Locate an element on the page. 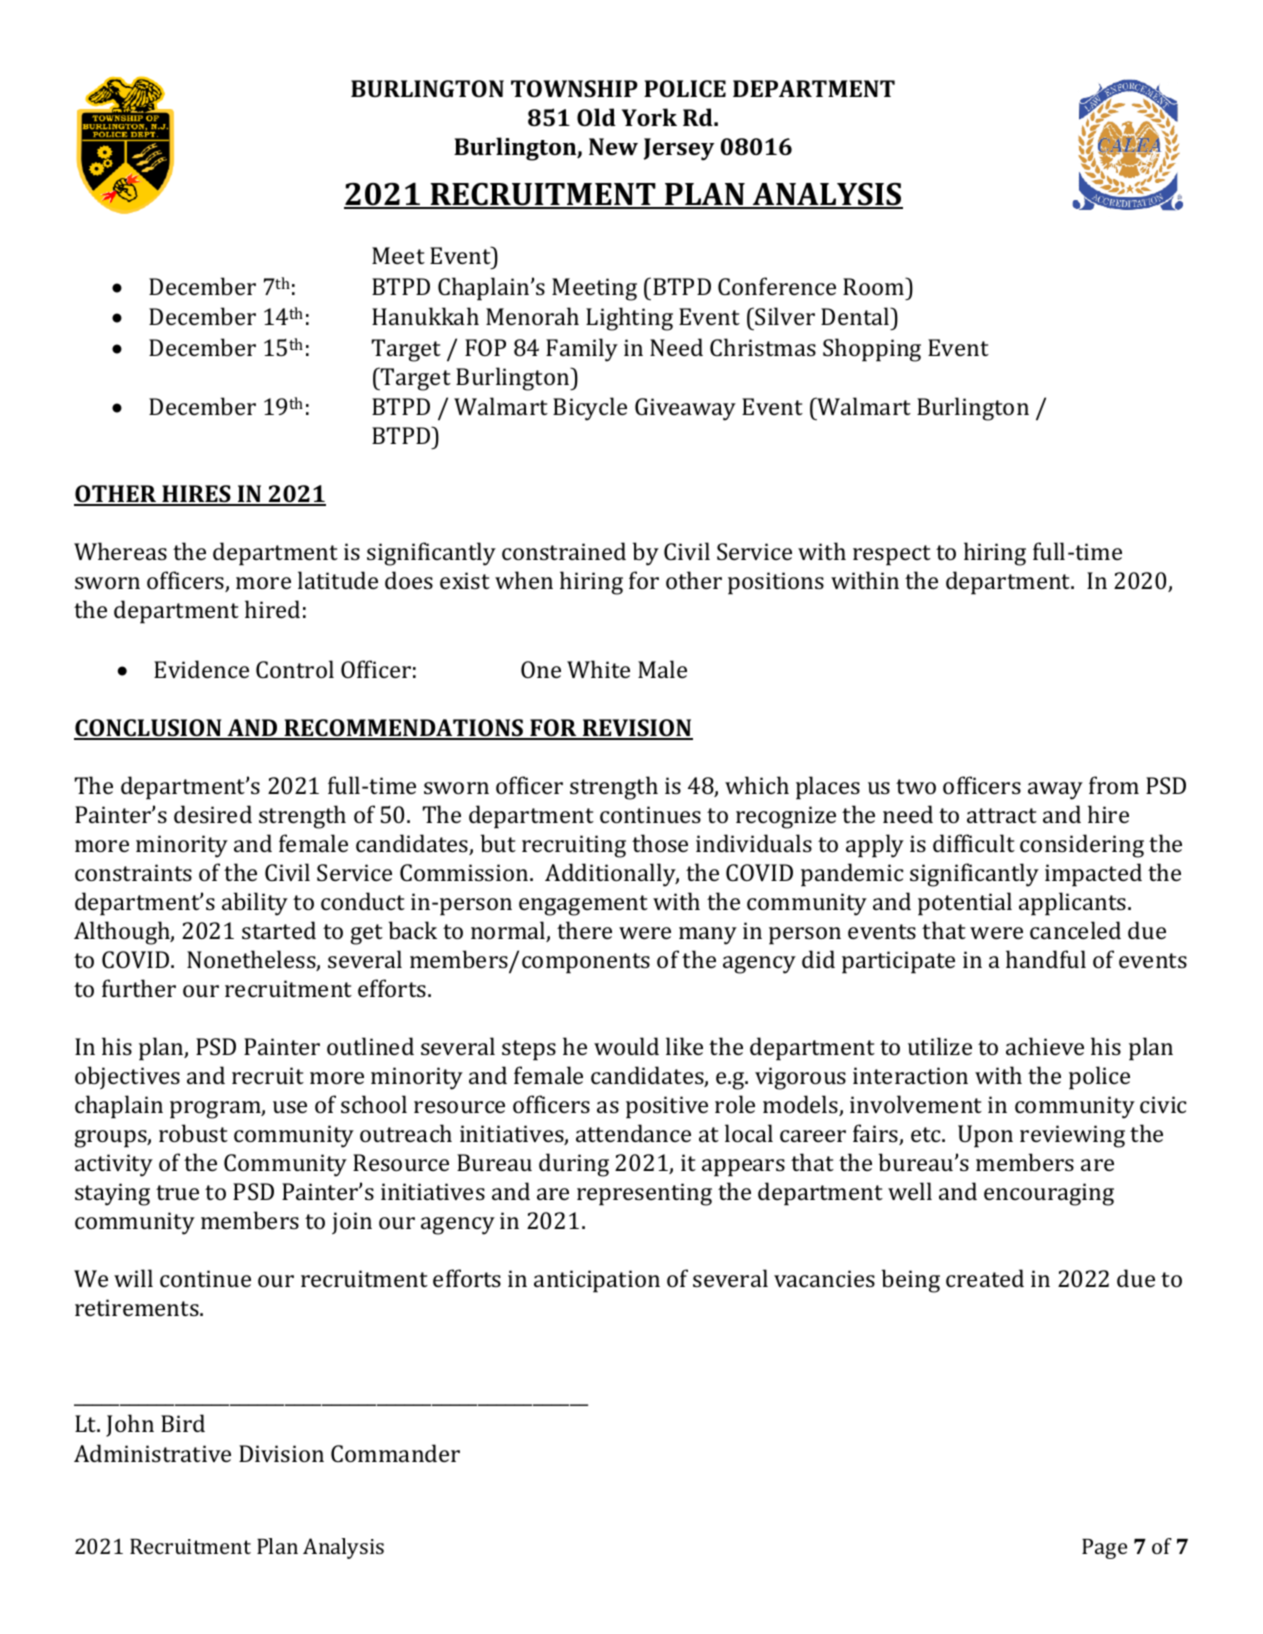  Room is located at coordinates (875, 286).
